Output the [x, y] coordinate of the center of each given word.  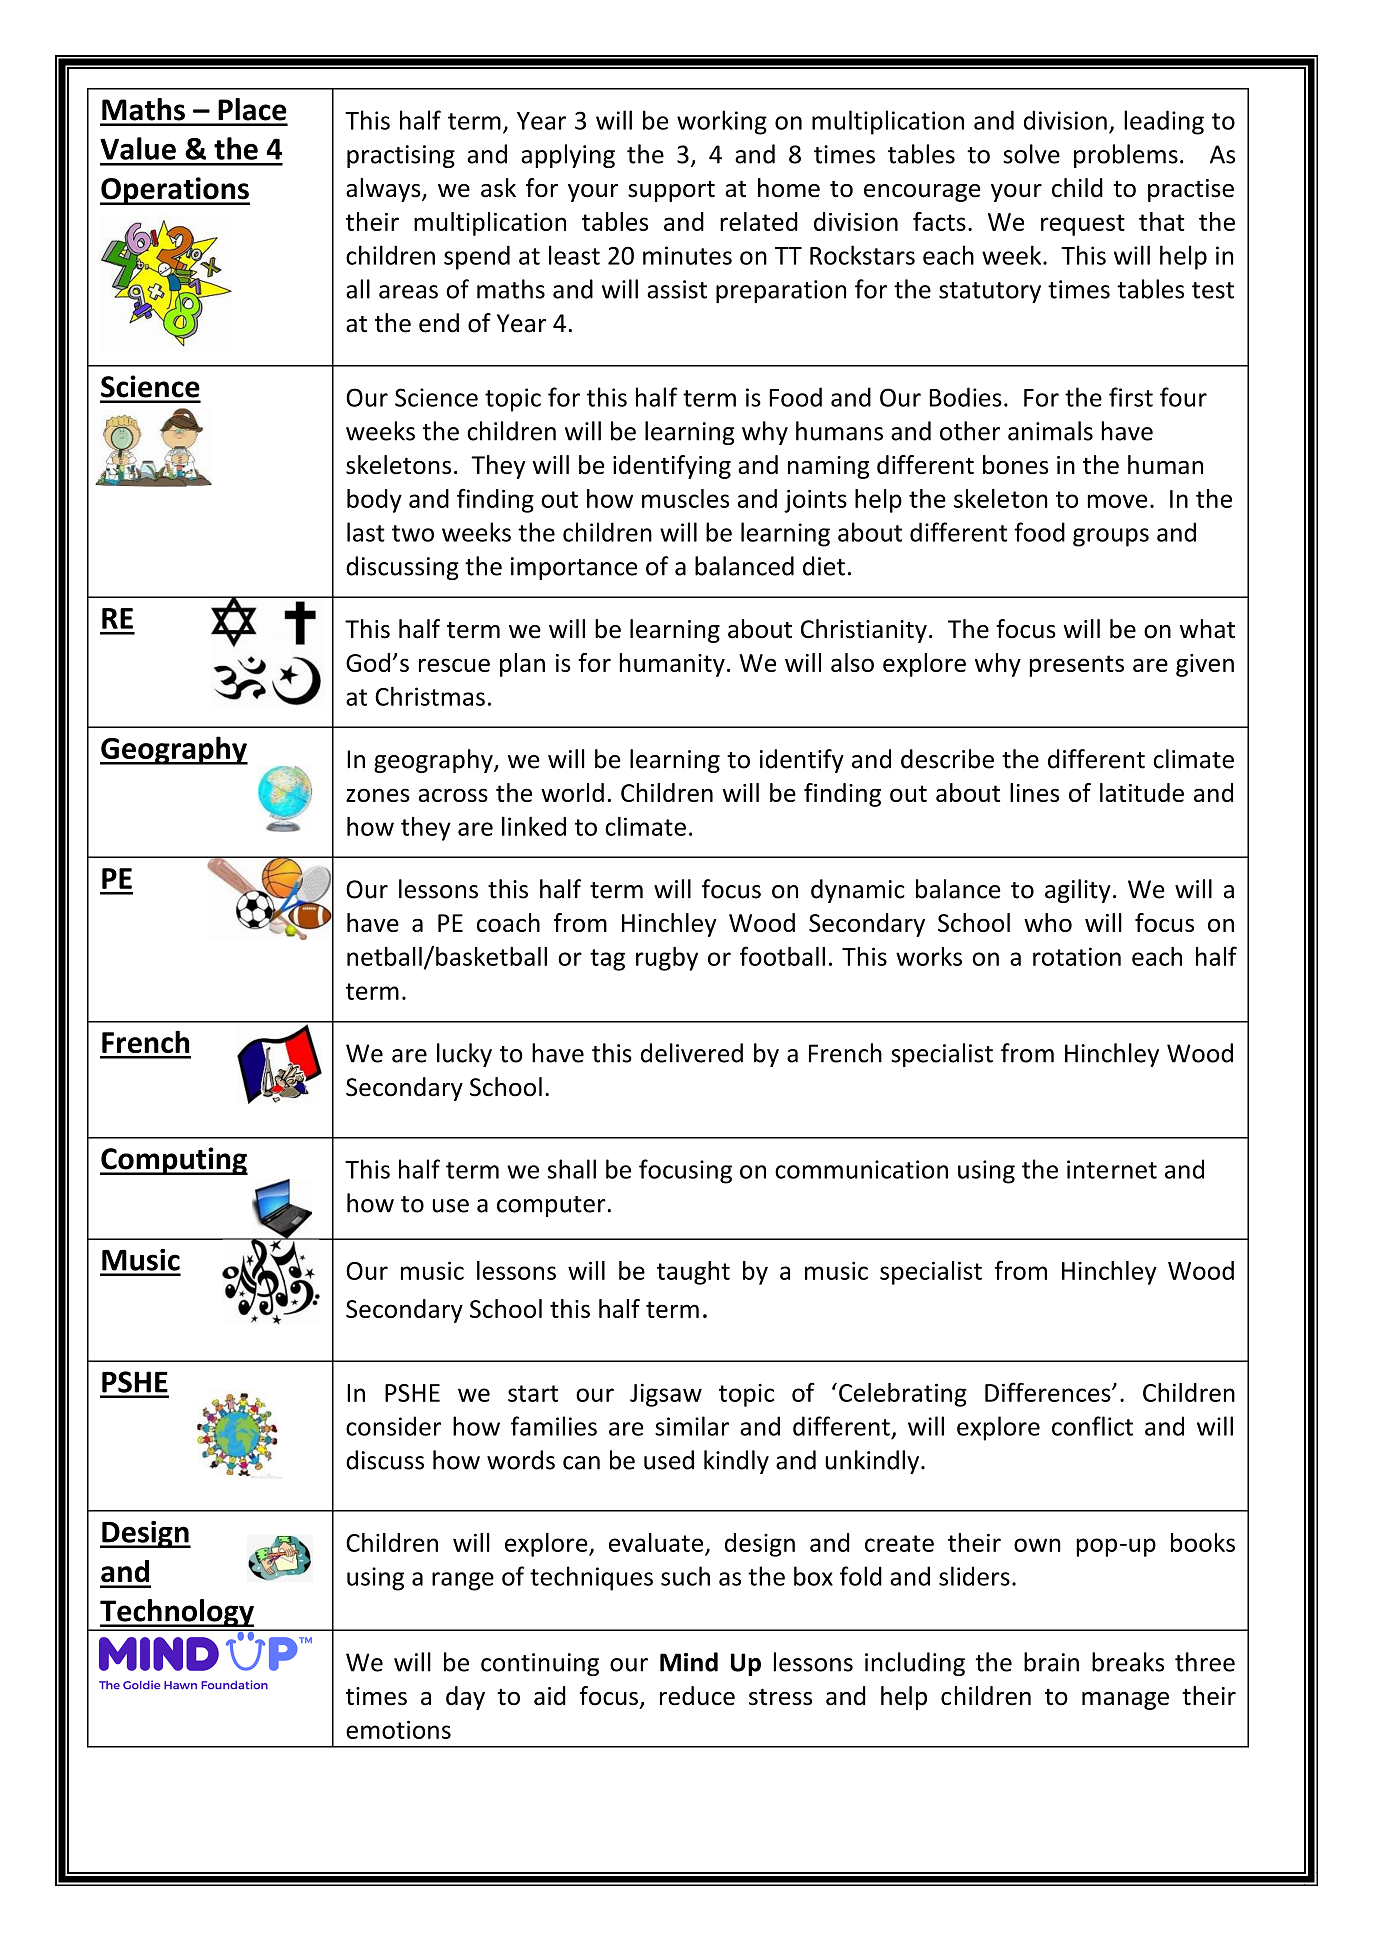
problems [1126, 156]
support [671, 191]
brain [1051, 1662]
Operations [175, 191]
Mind [689, 1662]
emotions [398, 1729]
